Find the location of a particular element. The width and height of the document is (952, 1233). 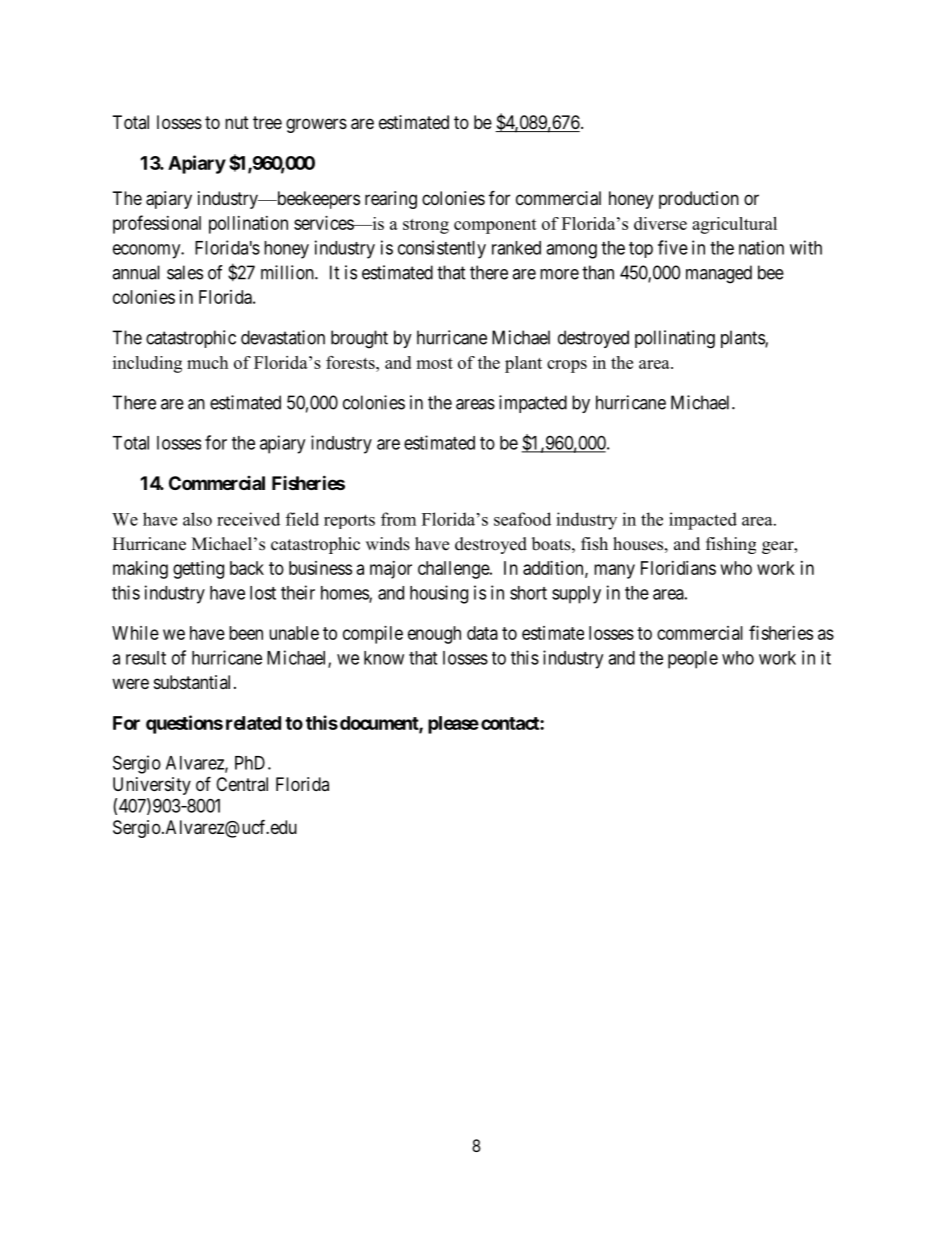

Central is located at coordinates (242, 784).
